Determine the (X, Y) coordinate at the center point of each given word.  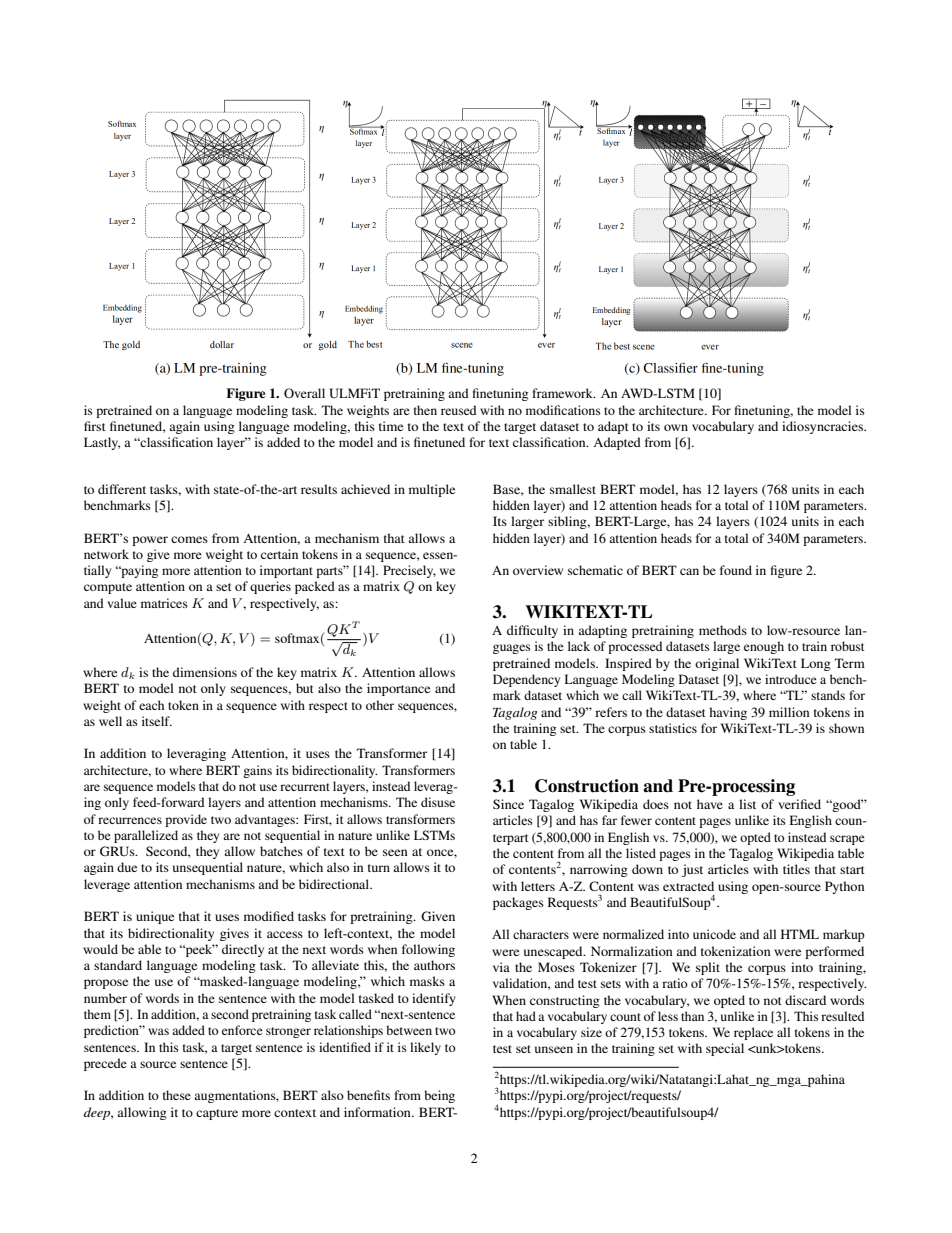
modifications (563, 410)
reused (458, 410)
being (439, 1096)
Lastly (102, 443)
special (725, 1049)
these (177, 1095)
